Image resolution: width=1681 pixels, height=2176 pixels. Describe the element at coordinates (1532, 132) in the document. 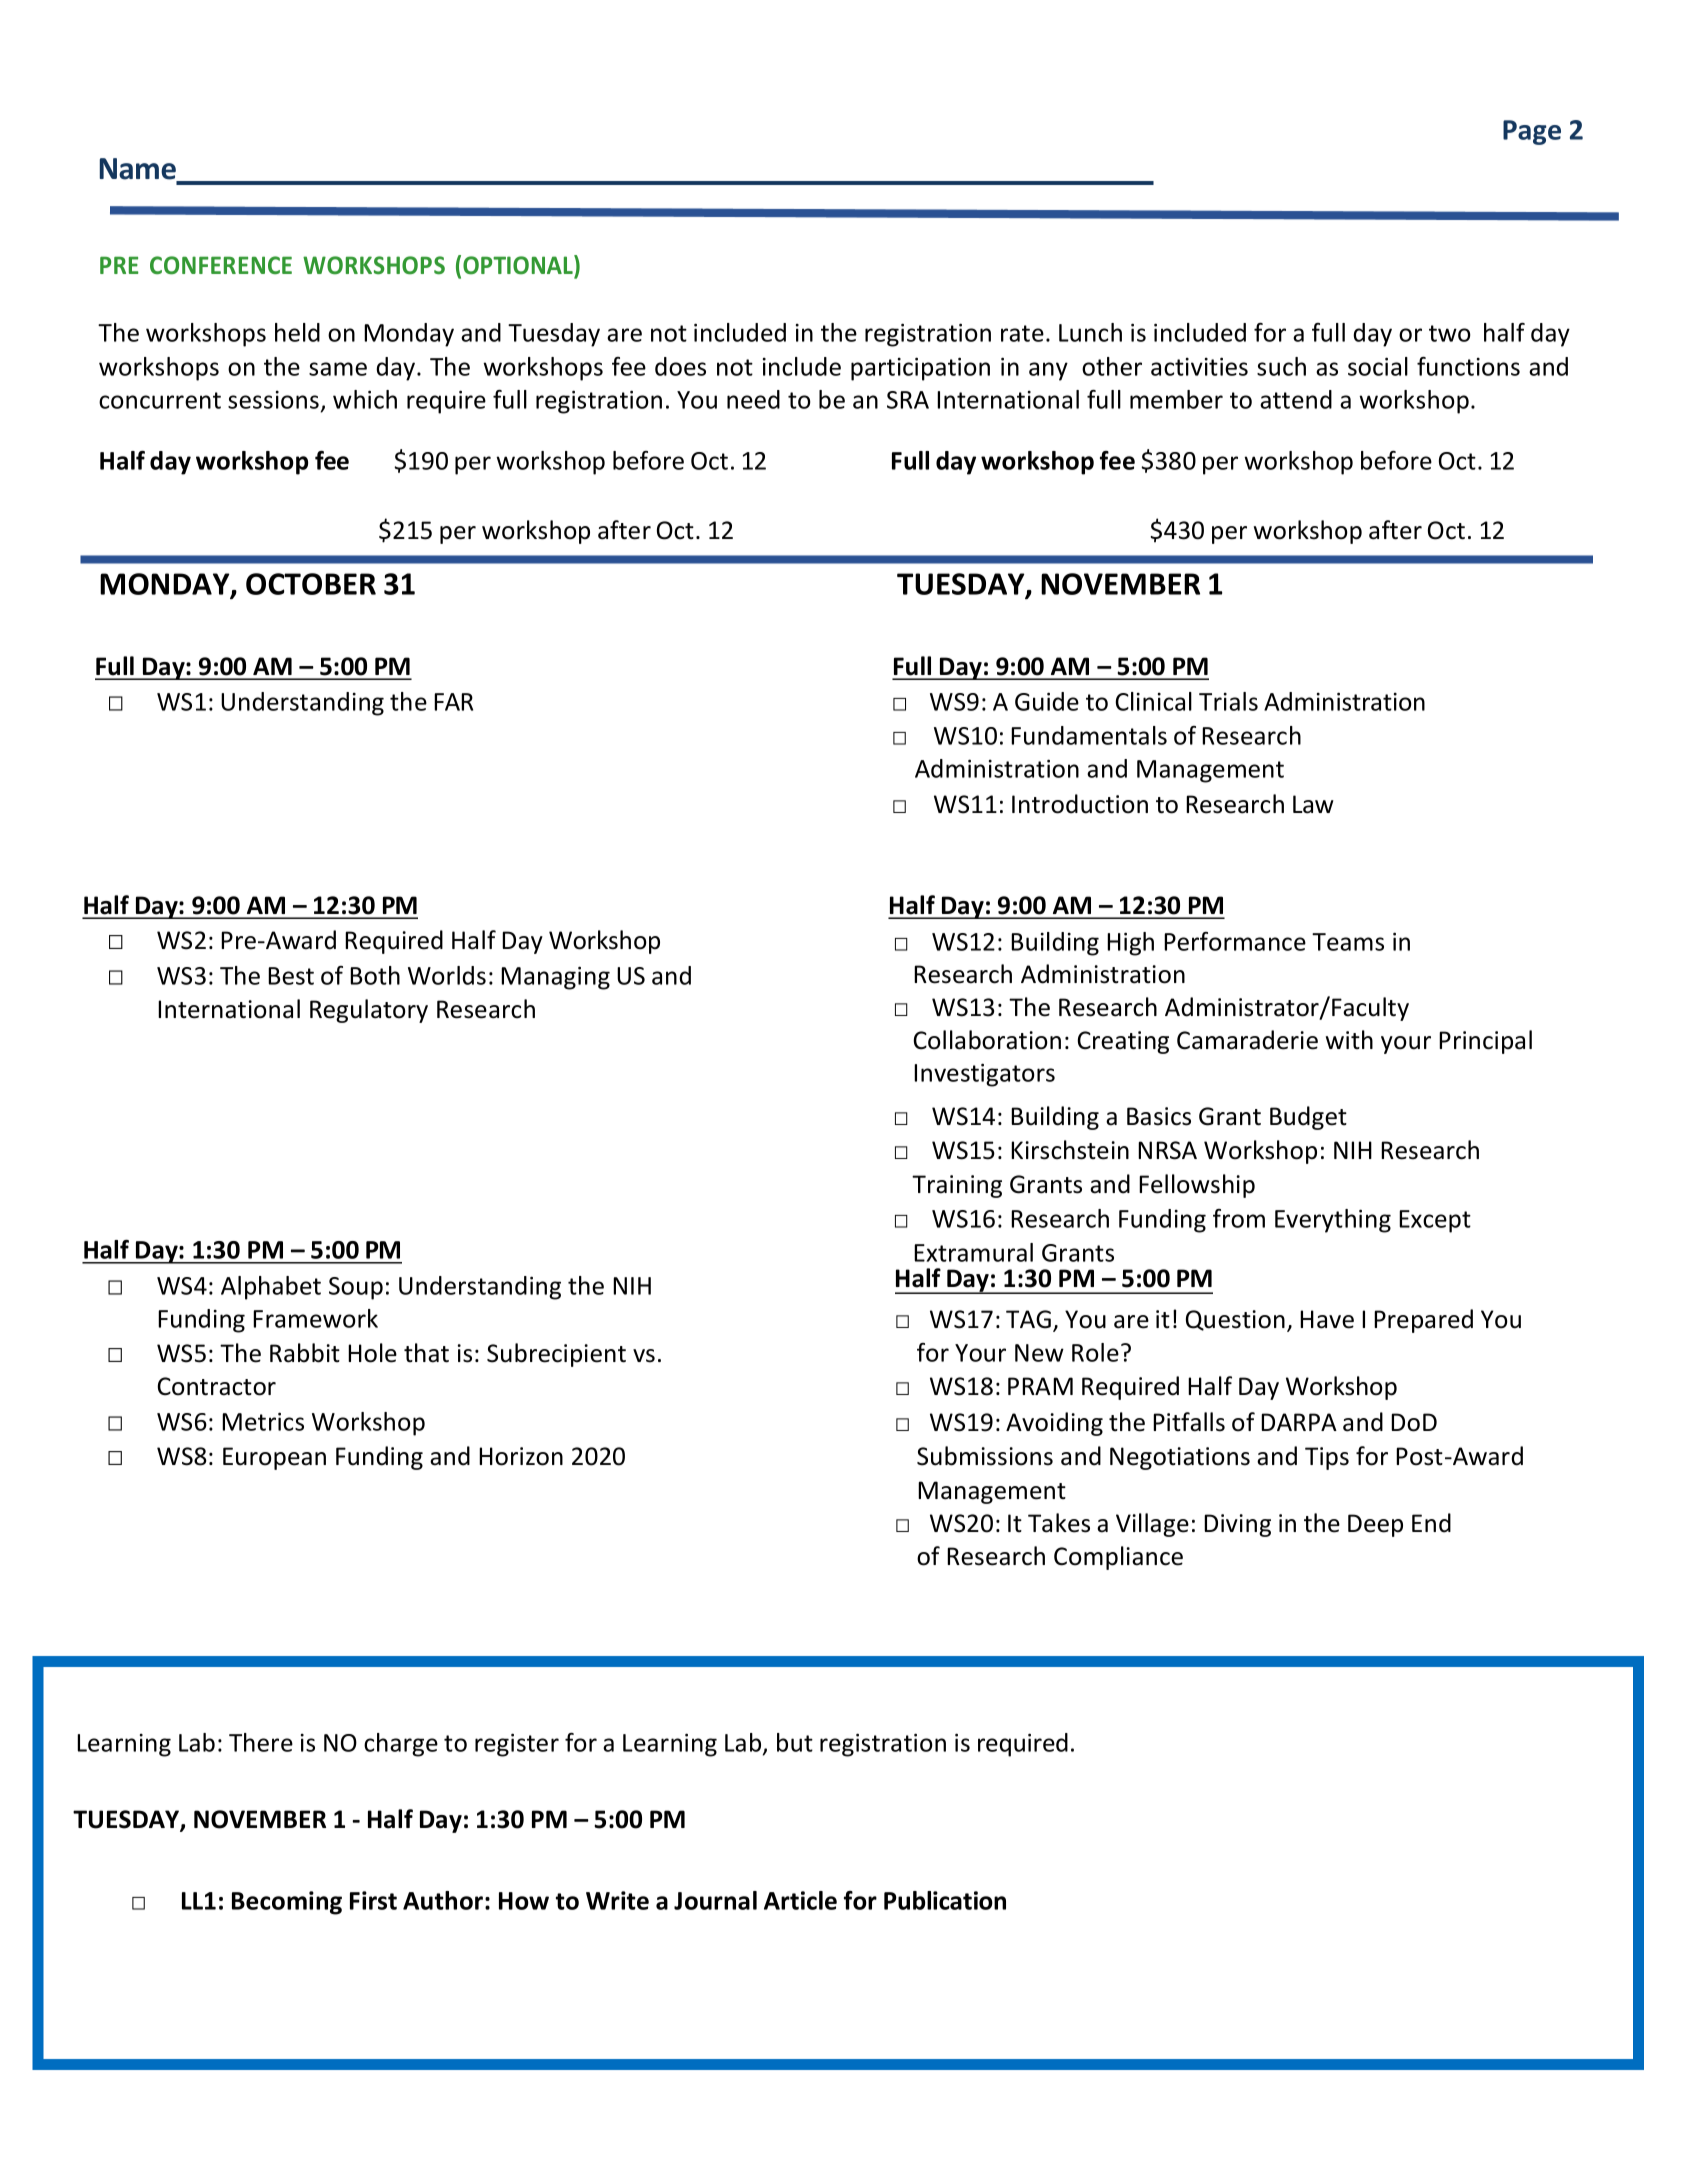

I see `Page` at that location.
